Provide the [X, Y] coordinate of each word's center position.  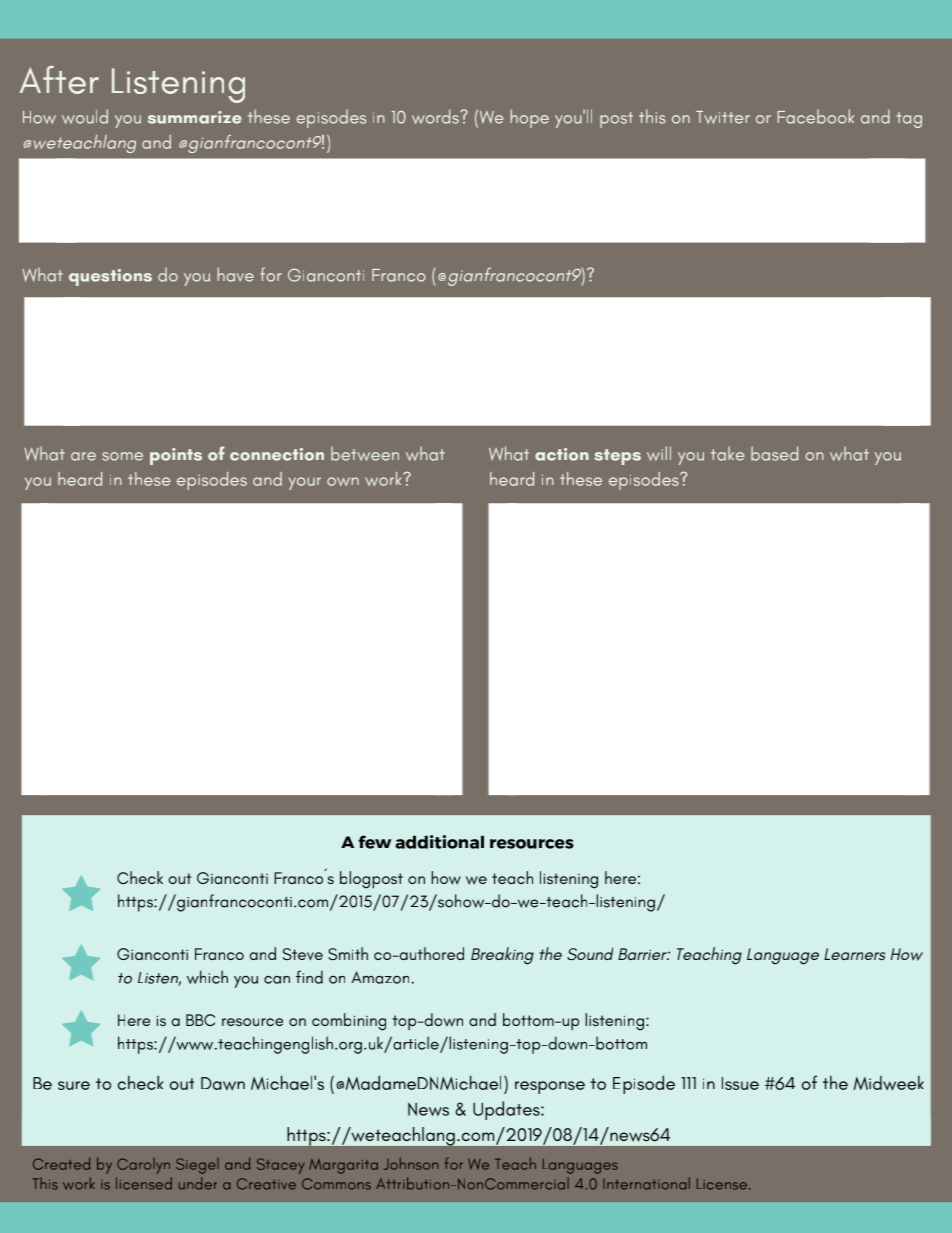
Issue [740, 1083]
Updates [507, 1110]
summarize [195, 117]
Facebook [816, 116]
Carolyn [143, 1166]
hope [530, 118]
